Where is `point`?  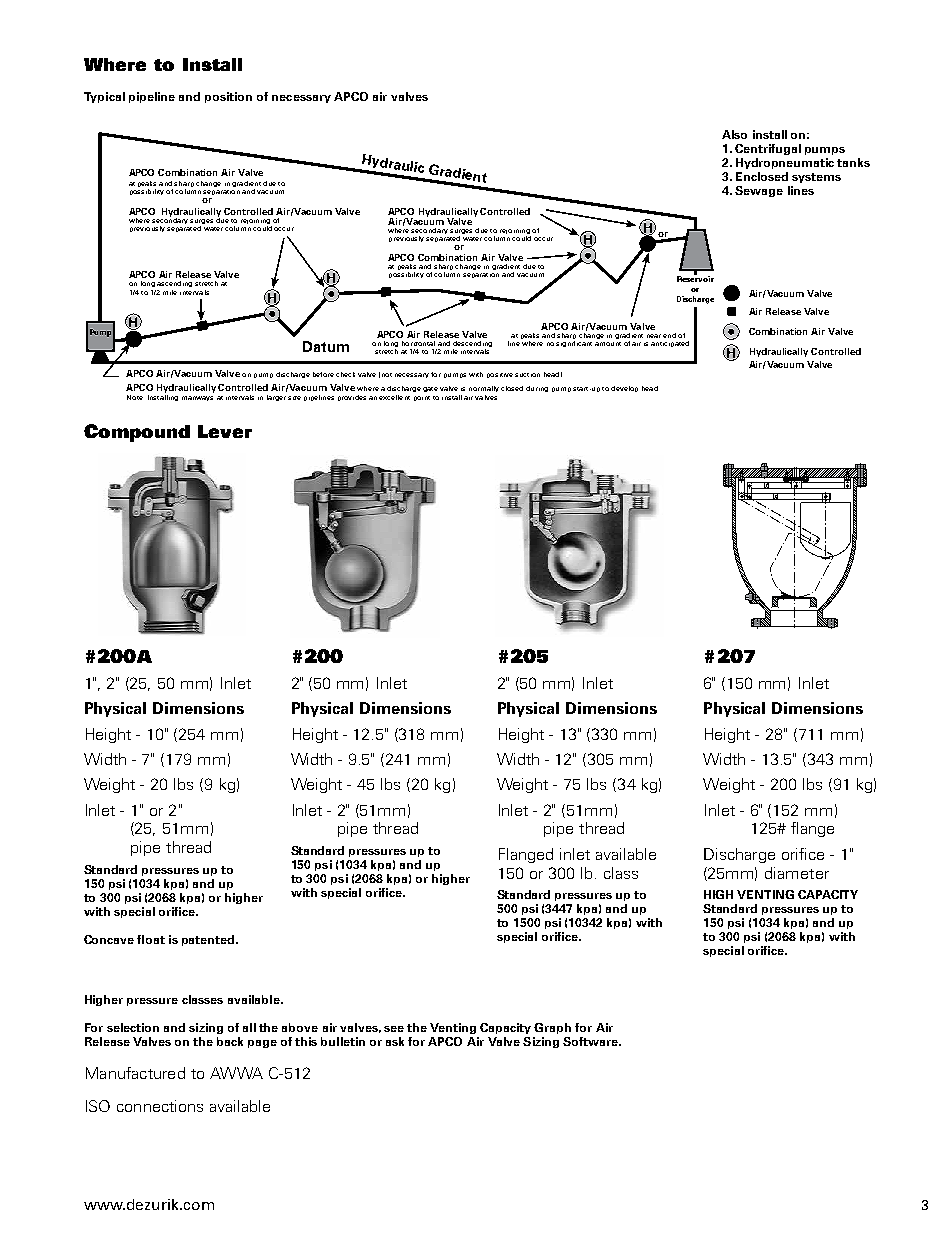
point is located at coordinates (422, 398).
